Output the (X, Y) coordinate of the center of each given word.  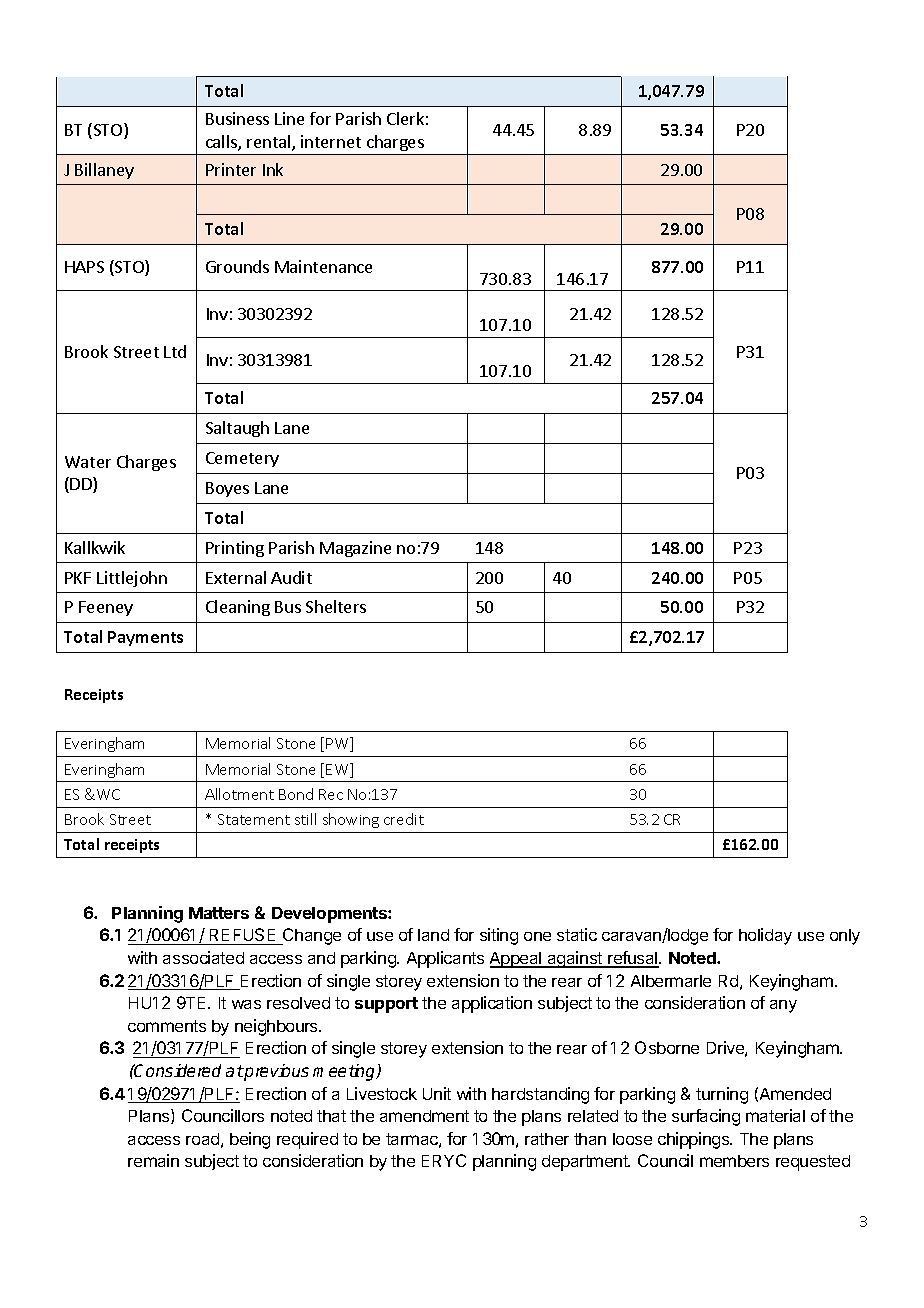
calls (222, 143)
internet (331, 141)
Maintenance (323, 266)
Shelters (336, 606)
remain (153, 1160)
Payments (145, 638)
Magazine (355, 549)
